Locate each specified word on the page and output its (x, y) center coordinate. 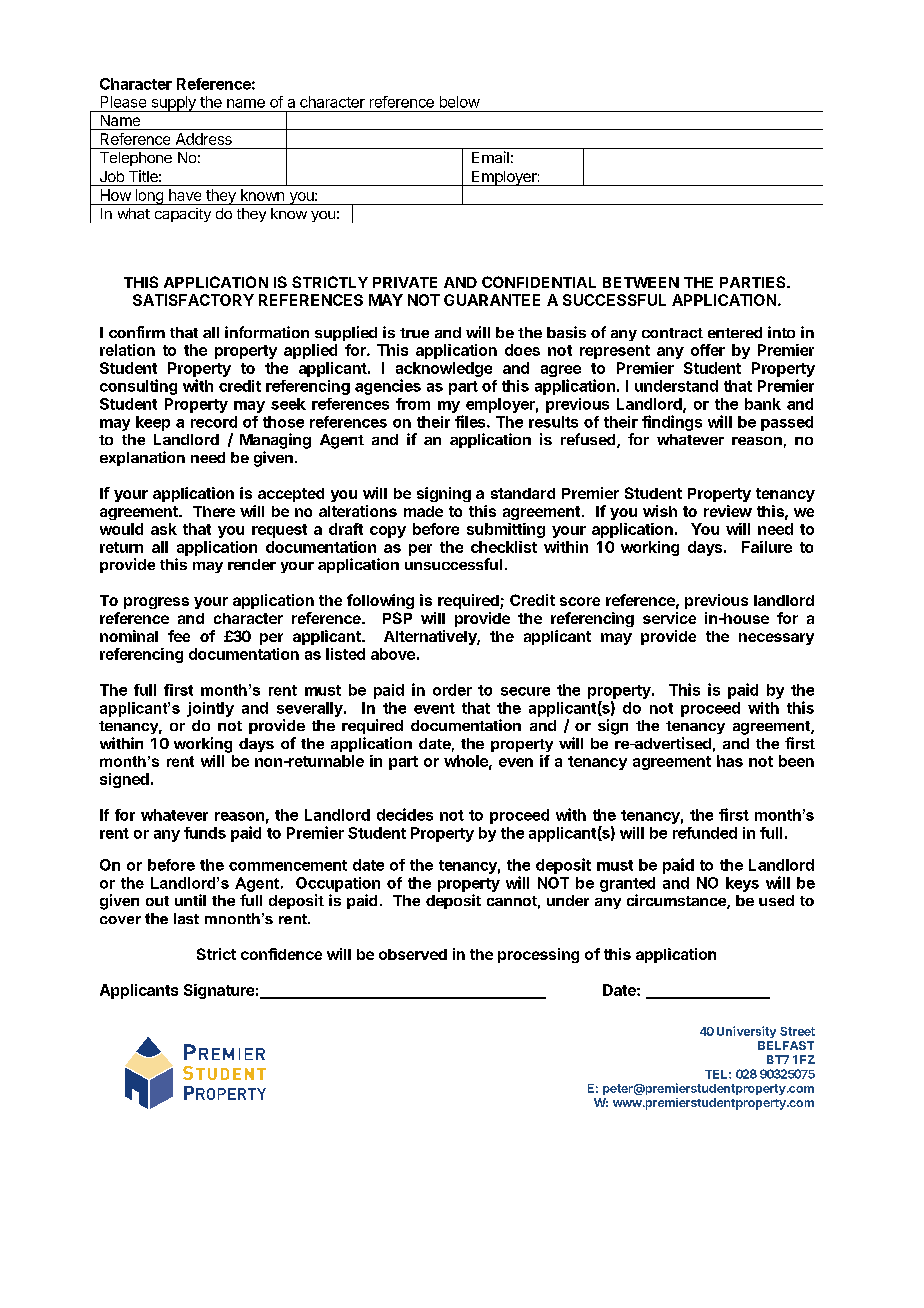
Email (490, 157)
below (460, 102)
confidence (281, 954)
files (471, 421)
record (214, 422)
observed (413, 954)
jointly (210, 709)
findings (672, 423)
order (452, 690)
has (730, 761)
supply (173, 104)
